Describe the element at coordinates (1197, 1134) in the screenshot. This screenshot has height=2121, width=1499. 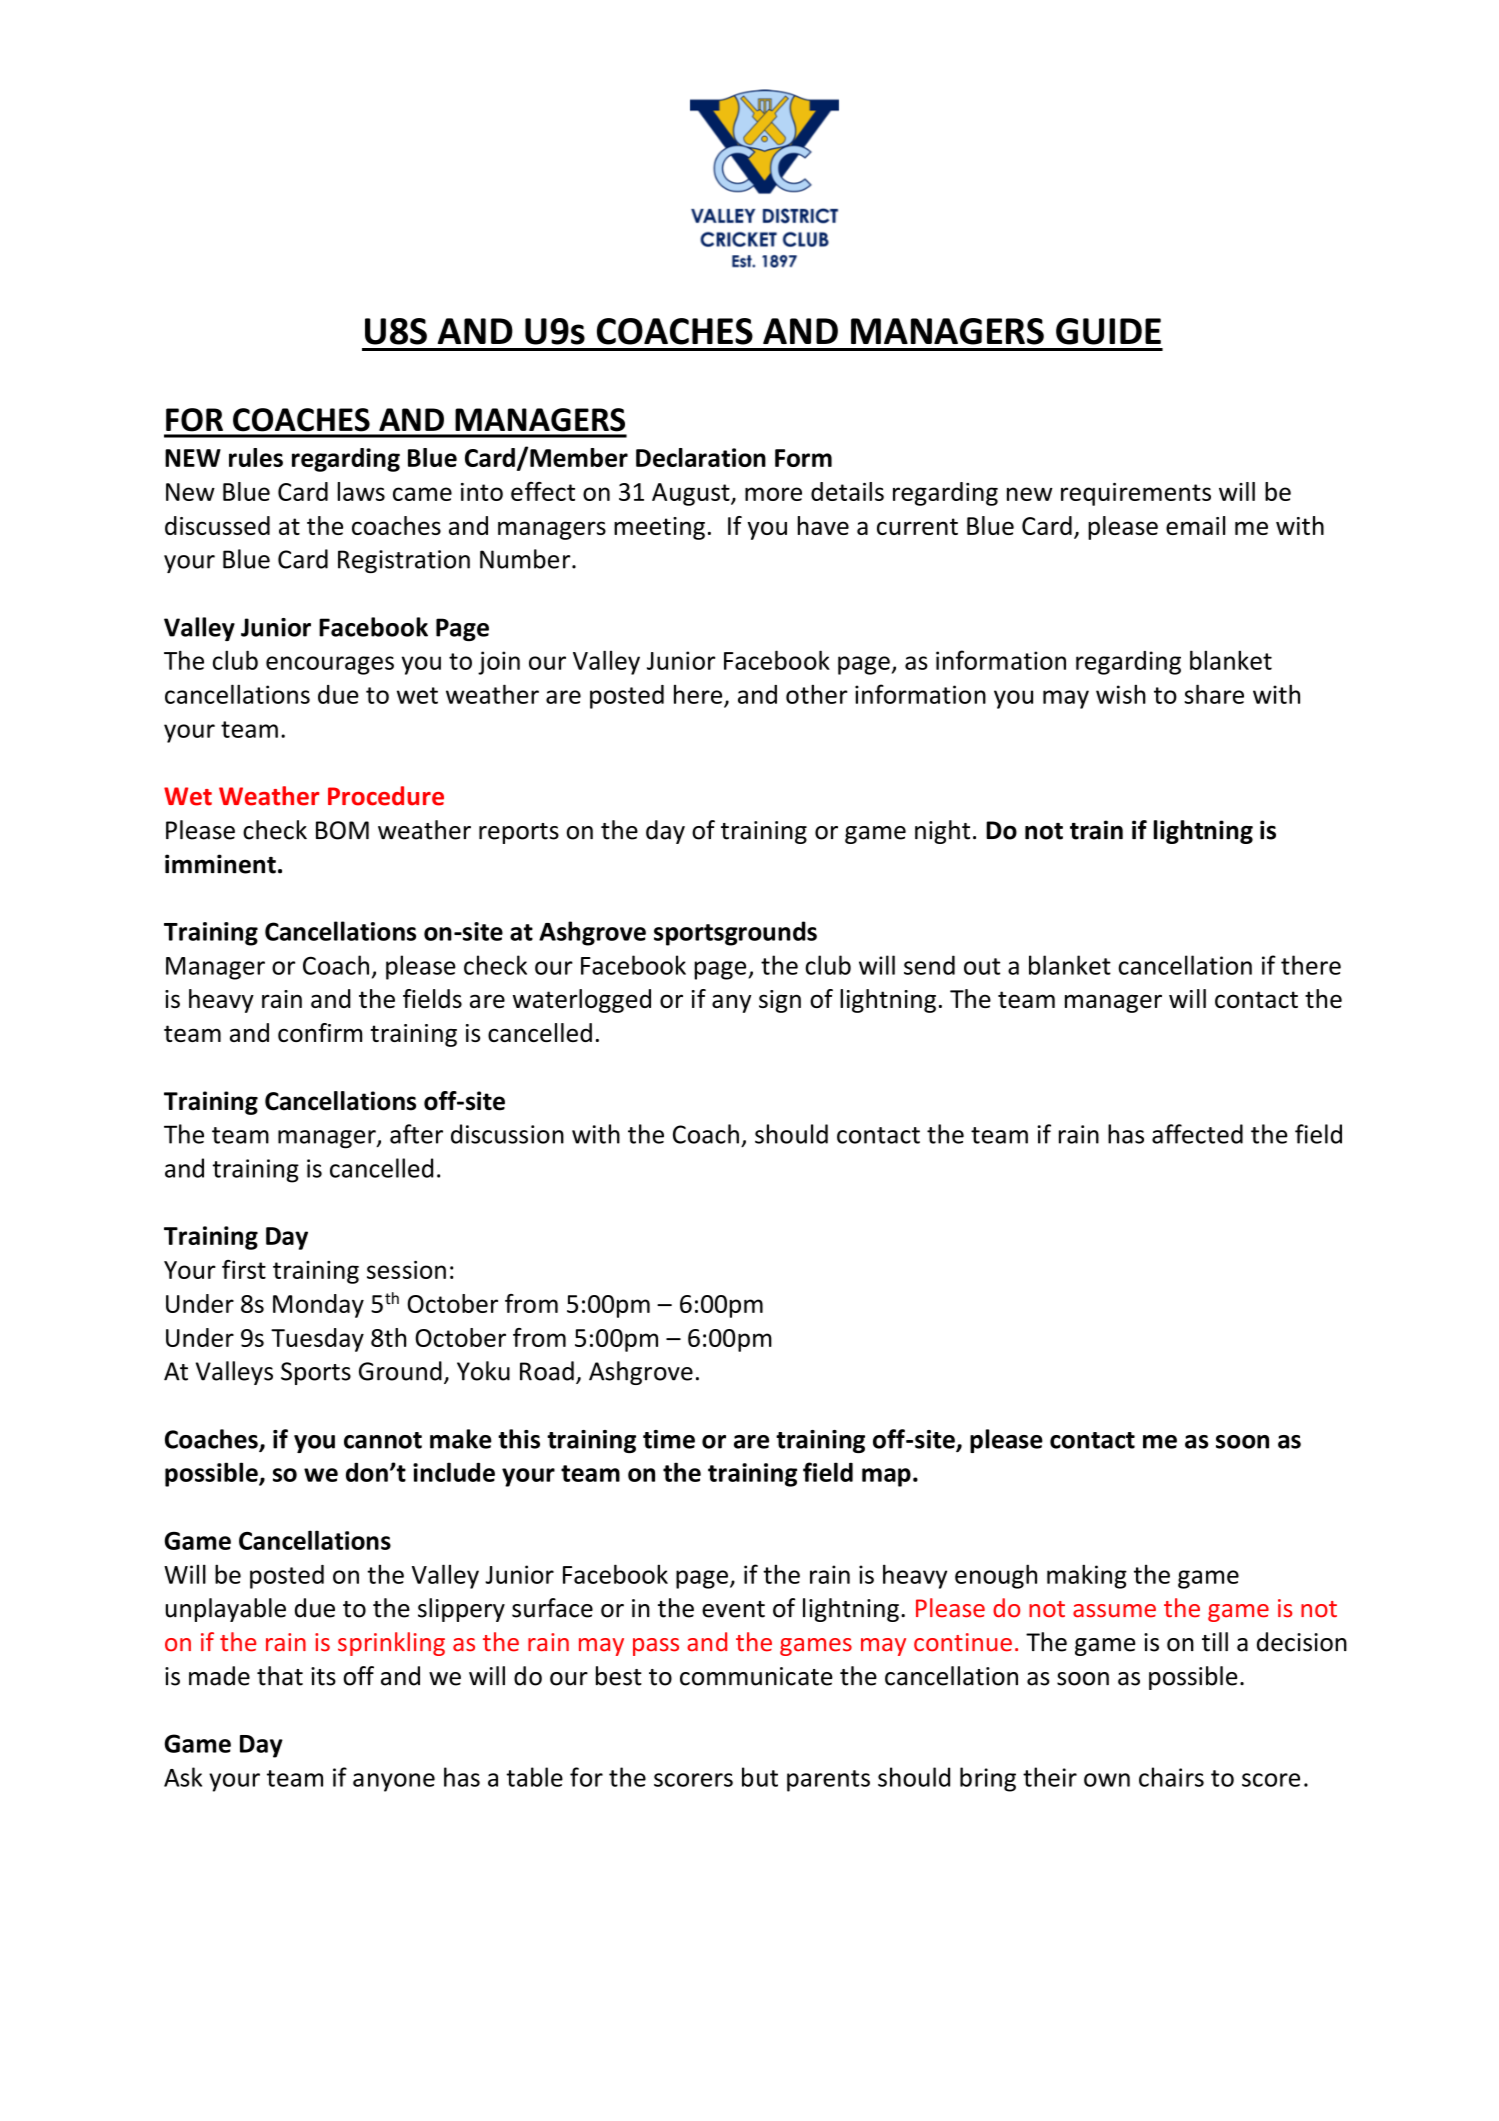
I see `affected` at that location.
